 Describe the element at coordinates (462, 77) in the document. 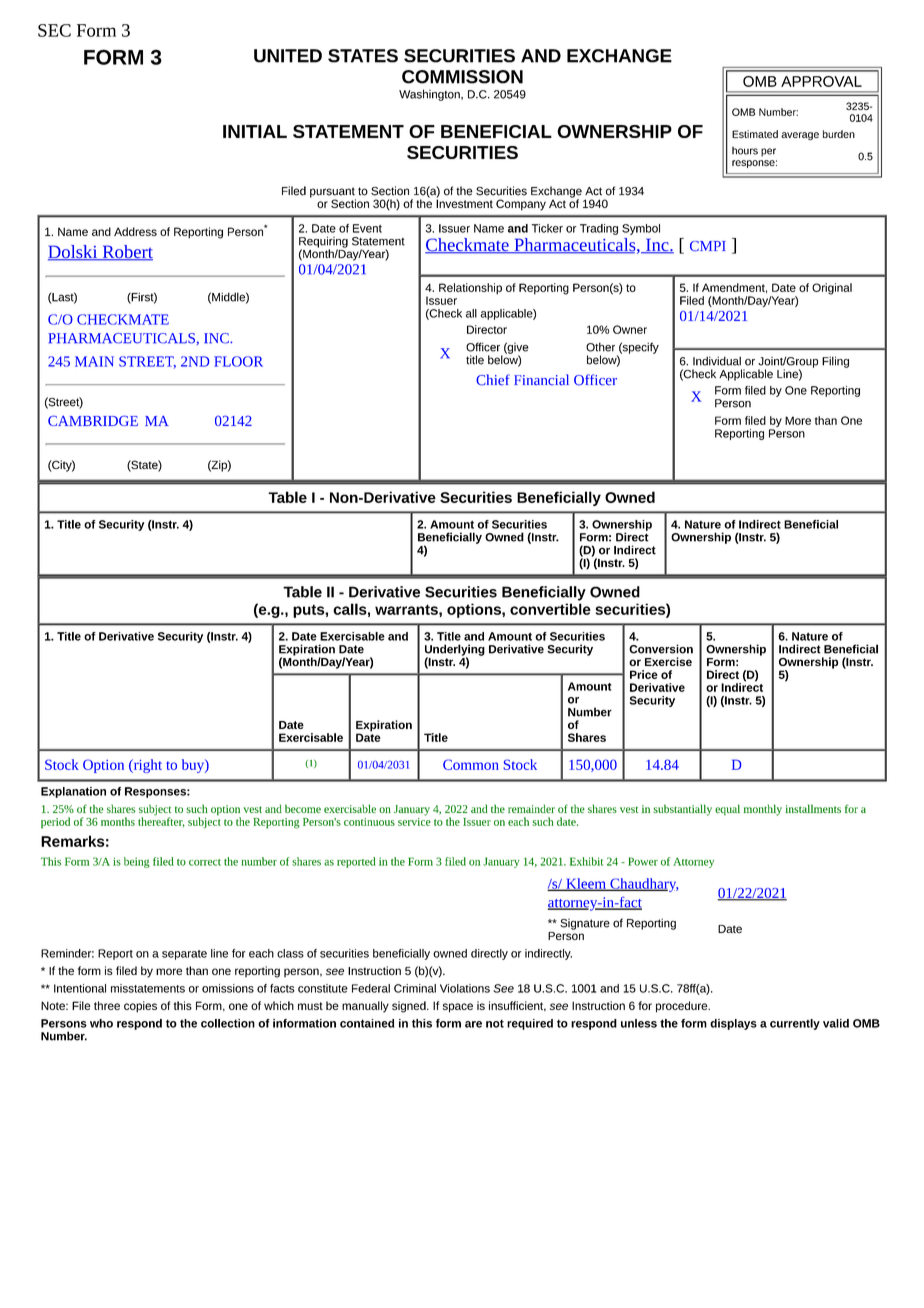

I see `COMMISSION` at that location.
